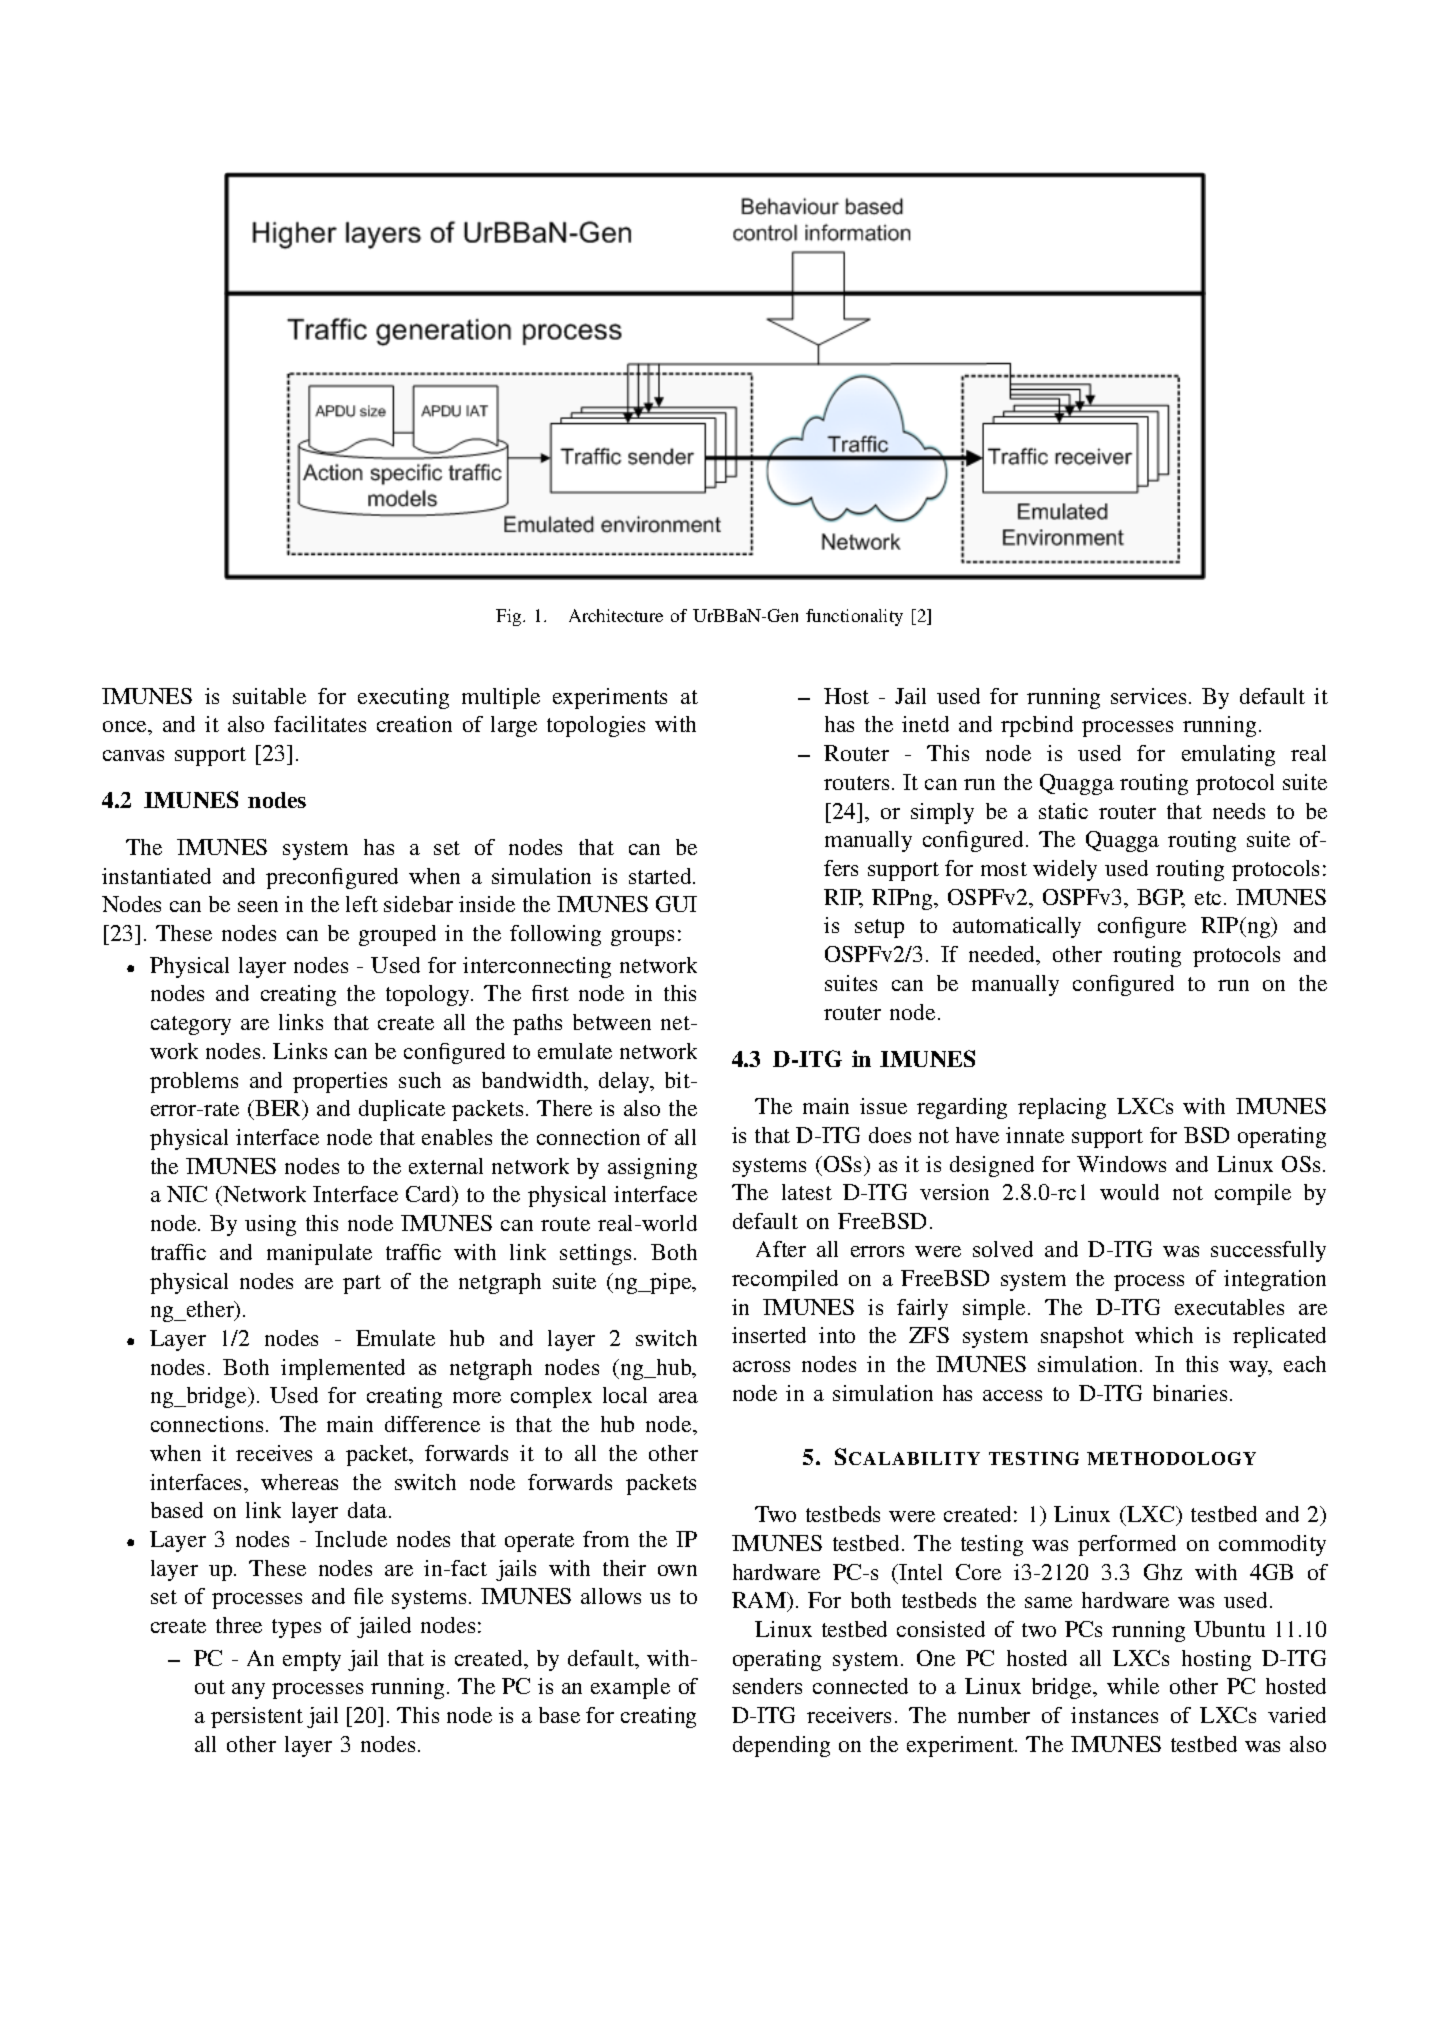 The height and width of the screenshot is (2022, 1430). What do you see at coordinates (187, 1194) in the screenshot?
I see `NIC` at bounding box center [187, 1194].
